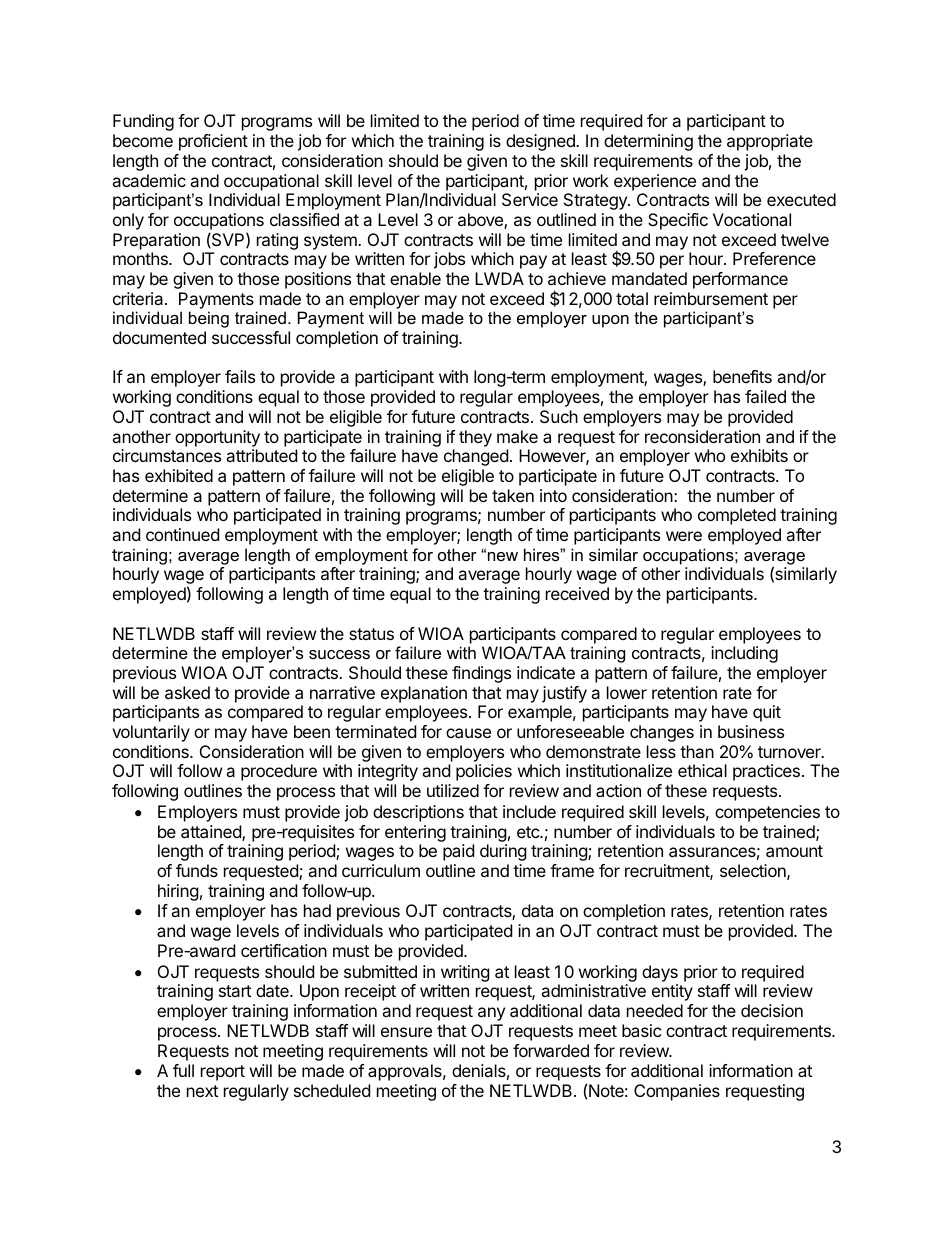 Image resolution: width=952 pixels, height=1233 pixels. I want to click on proficient, so click(213, 142).
